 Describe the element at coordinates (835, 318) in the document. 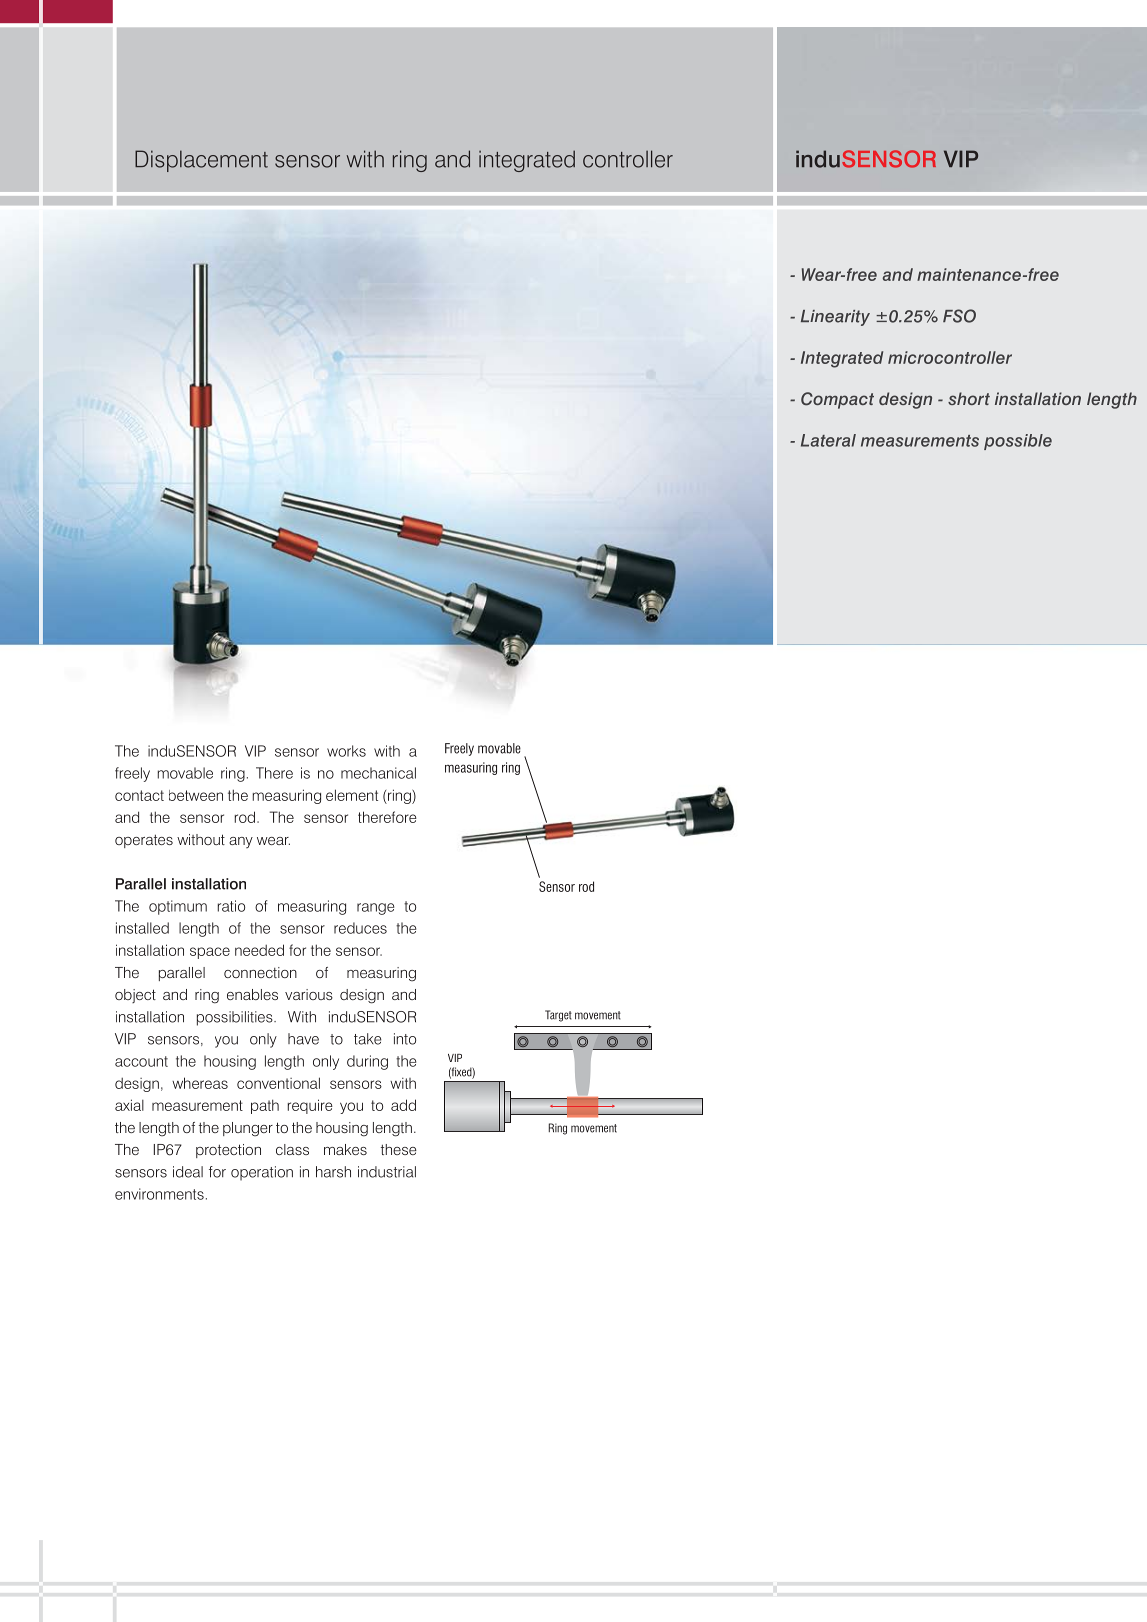

I see `Linearity` at that location.
